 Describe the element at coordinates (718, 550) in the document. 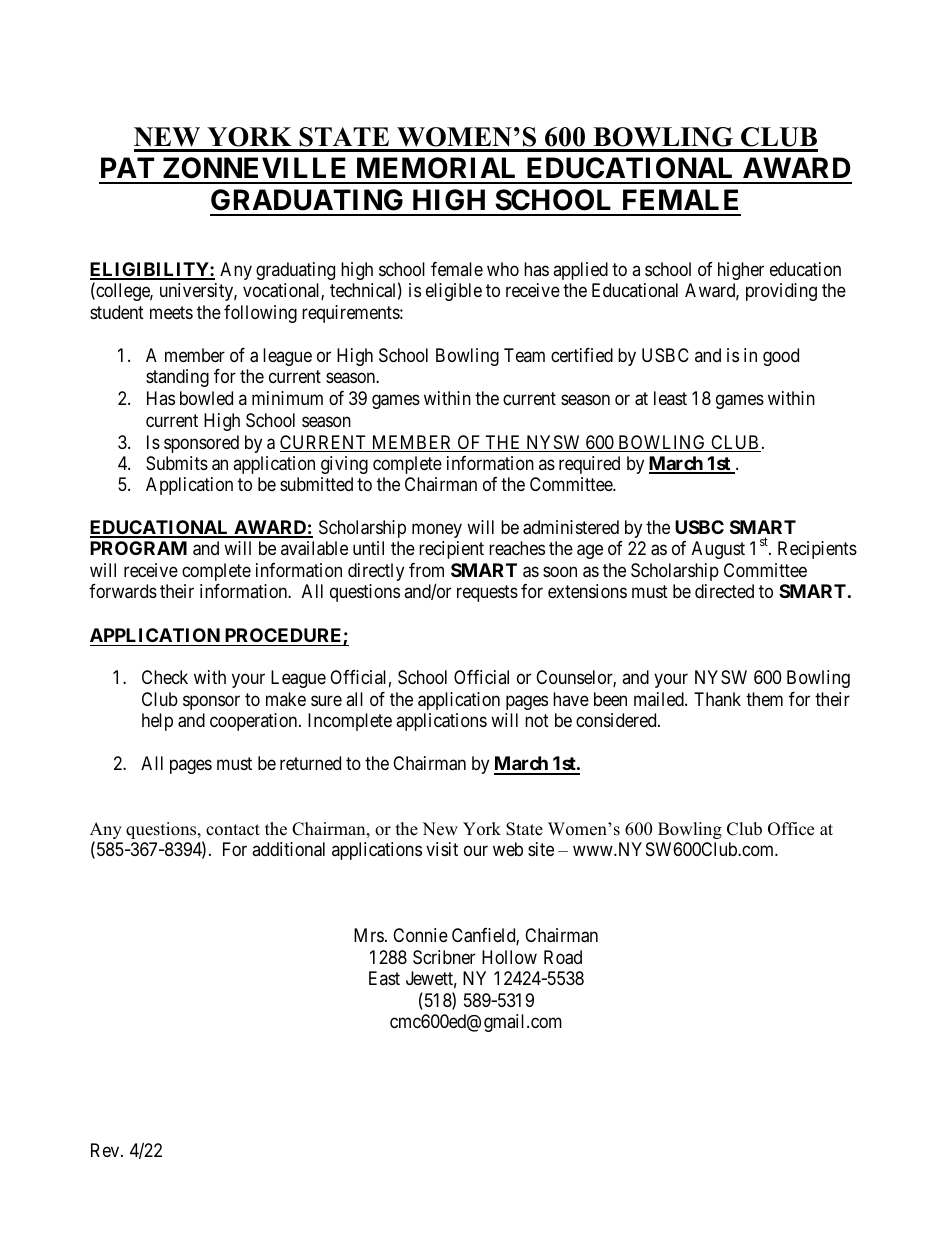

I see `August` at that location.
